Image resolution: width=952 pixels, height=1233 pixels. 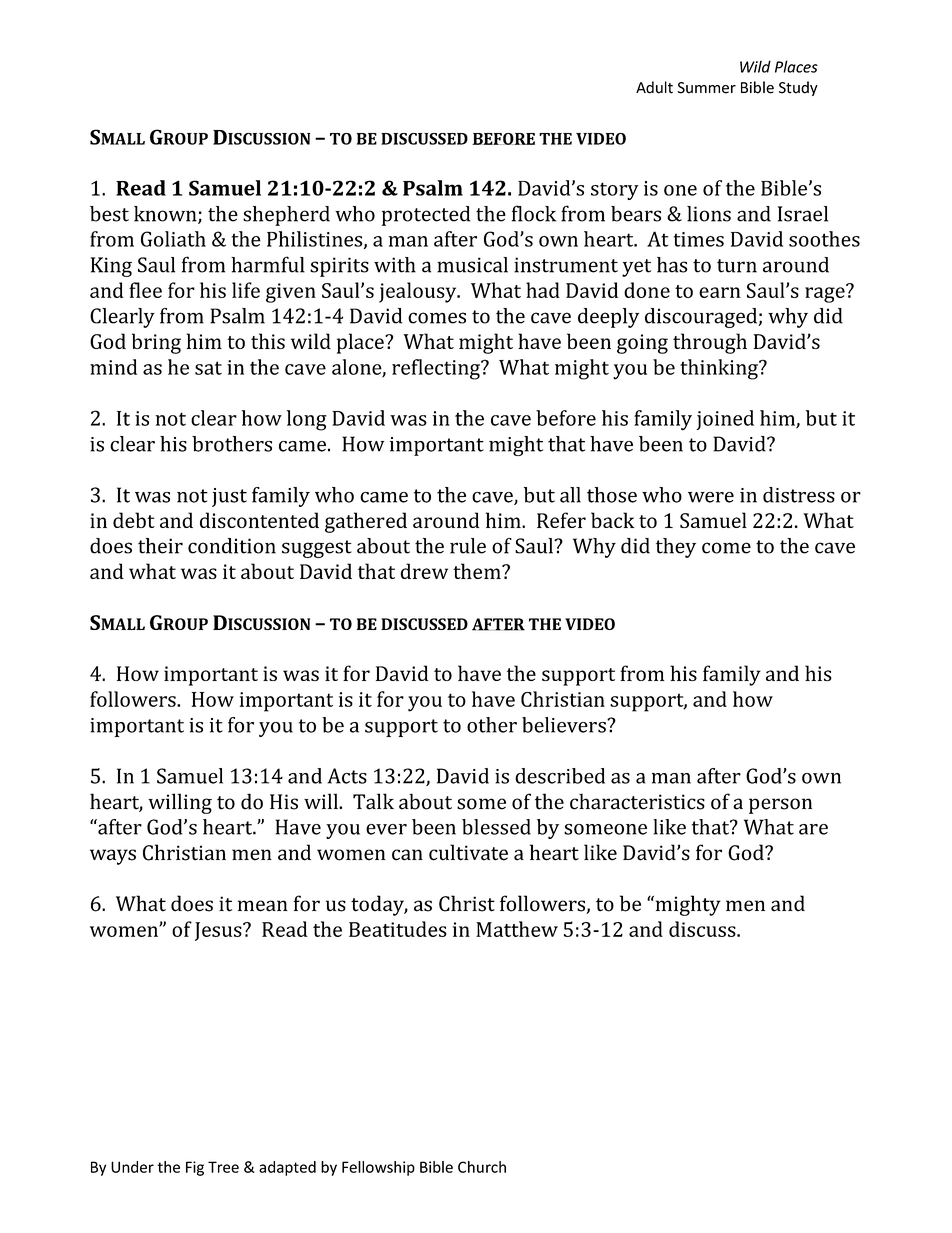 What do you see at coordinates (160, 546) in the screenshot?
I see `their` at bounding box center [160, 546].
